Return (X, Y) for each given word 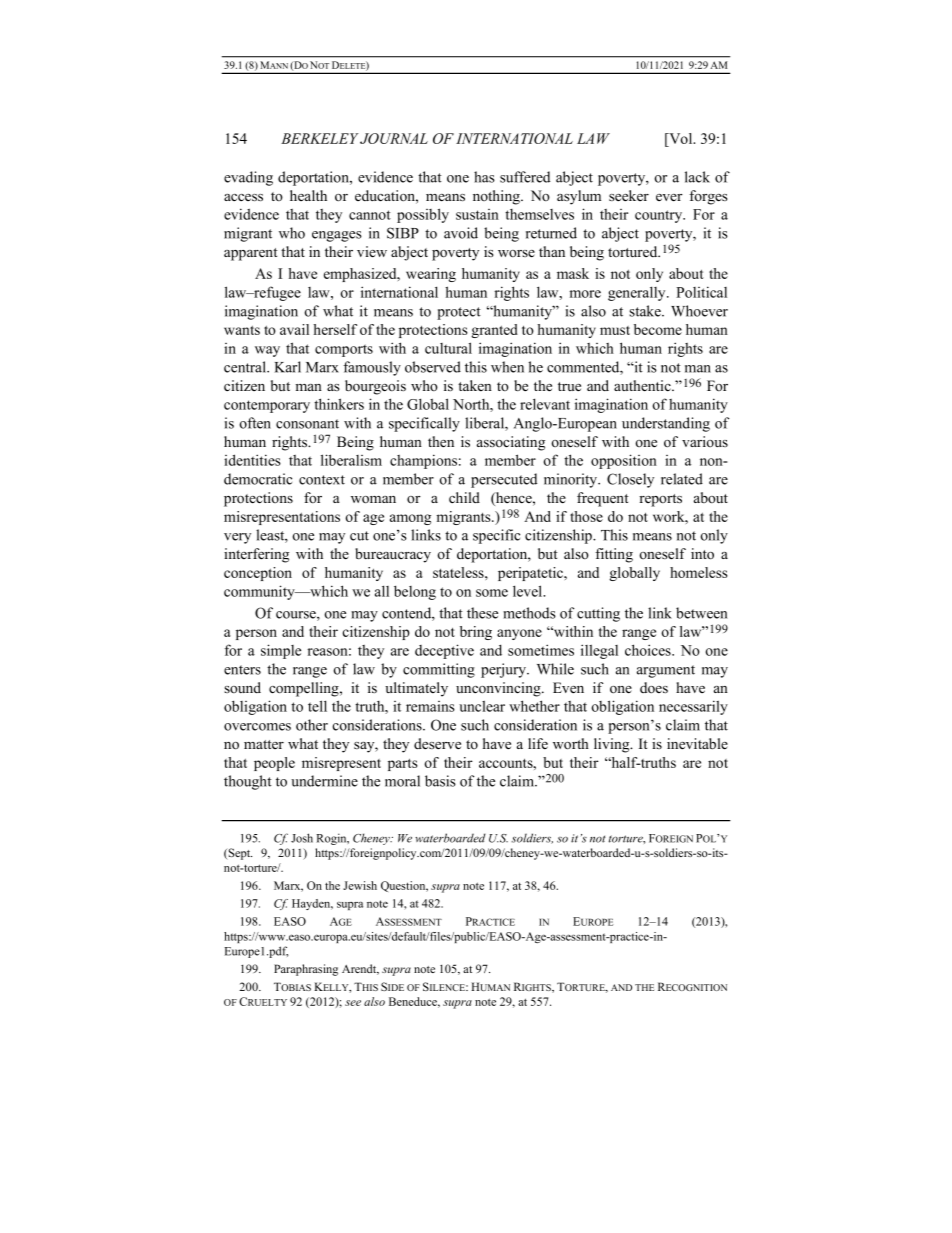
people (274, 764)
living (613, 745)
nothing (497, 197)
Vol (681, 138)
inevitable (697, 743)
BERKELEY (320, 138)
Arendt (360, 969)
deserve (437, 743)
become (658, 329)
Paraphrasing (306, 970)
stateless (459, 572)
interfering (256, 555)
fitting (614, 555)
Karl (288, 367)
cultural (448, 348)
